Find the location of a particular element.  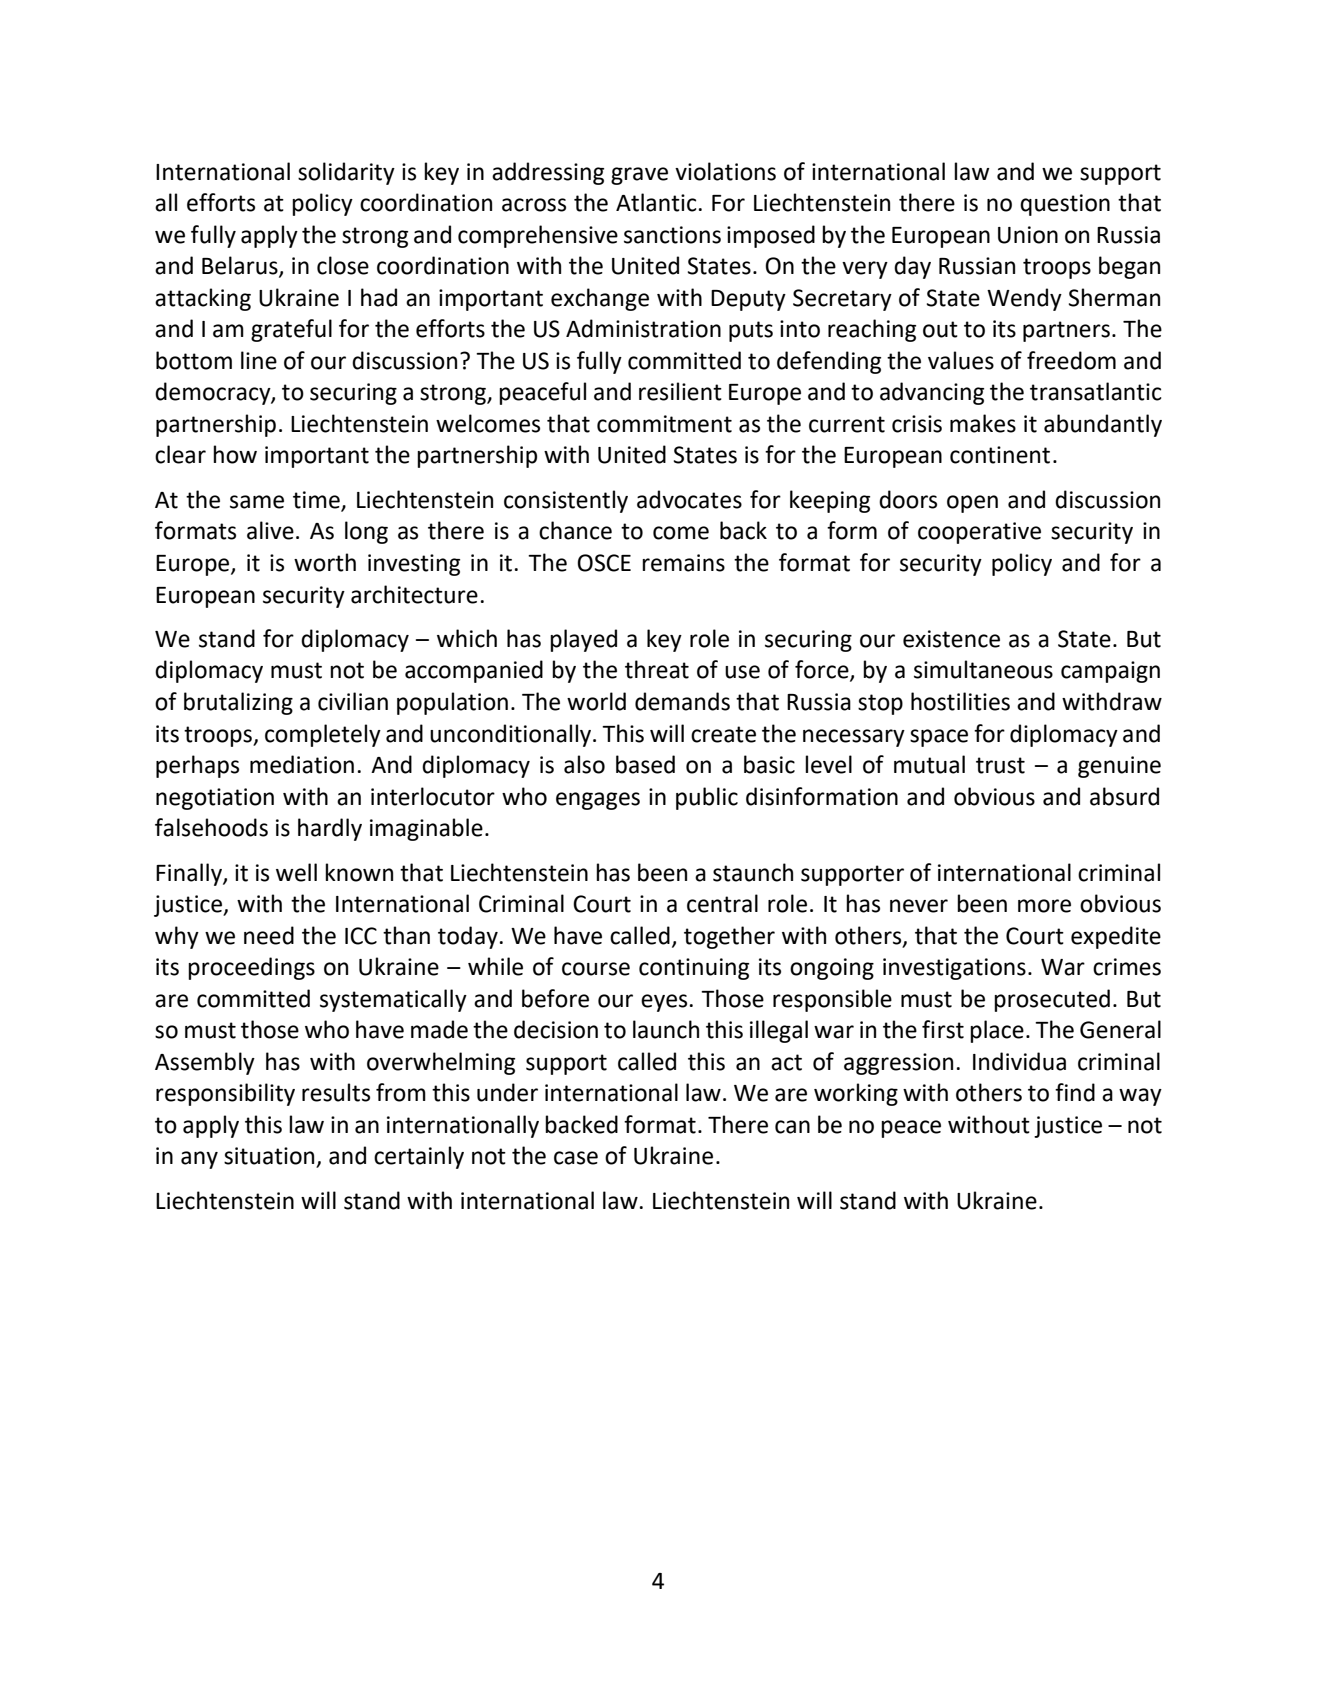

time is located at coordinates (317, 501).
